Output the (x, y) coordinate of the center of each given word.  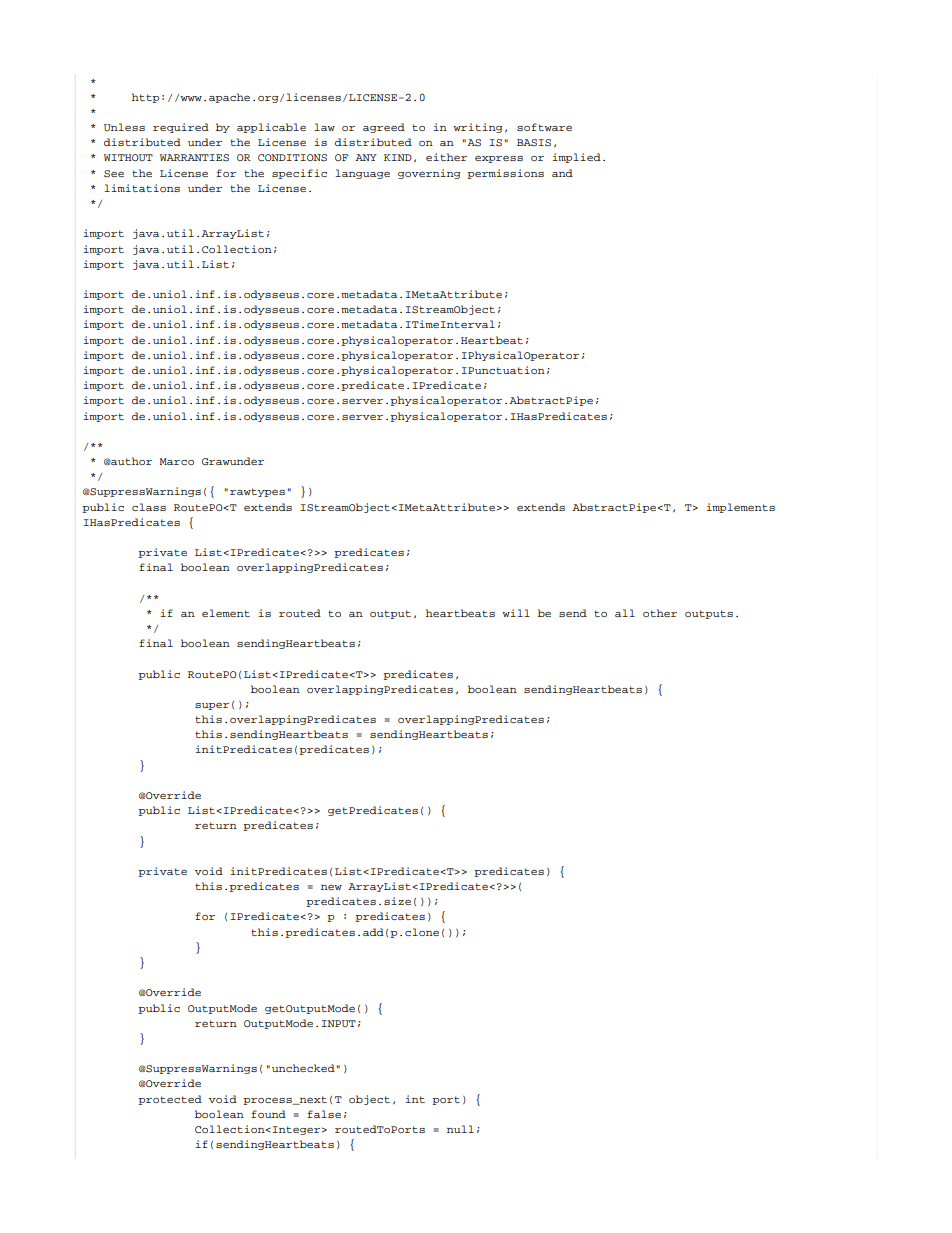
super (212, 706)
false (324, 1114)
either (446, 157)
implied (576, 158)
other (660, 613)
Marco (177, 461)
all (625, 613)
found (268, 1114)
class (149, 507)
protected (170, 1100)
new (331, 887)
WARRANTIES (194, 158)
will (516, 613)
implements (740, 508)
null (460, 1129)
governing (429, 174)
